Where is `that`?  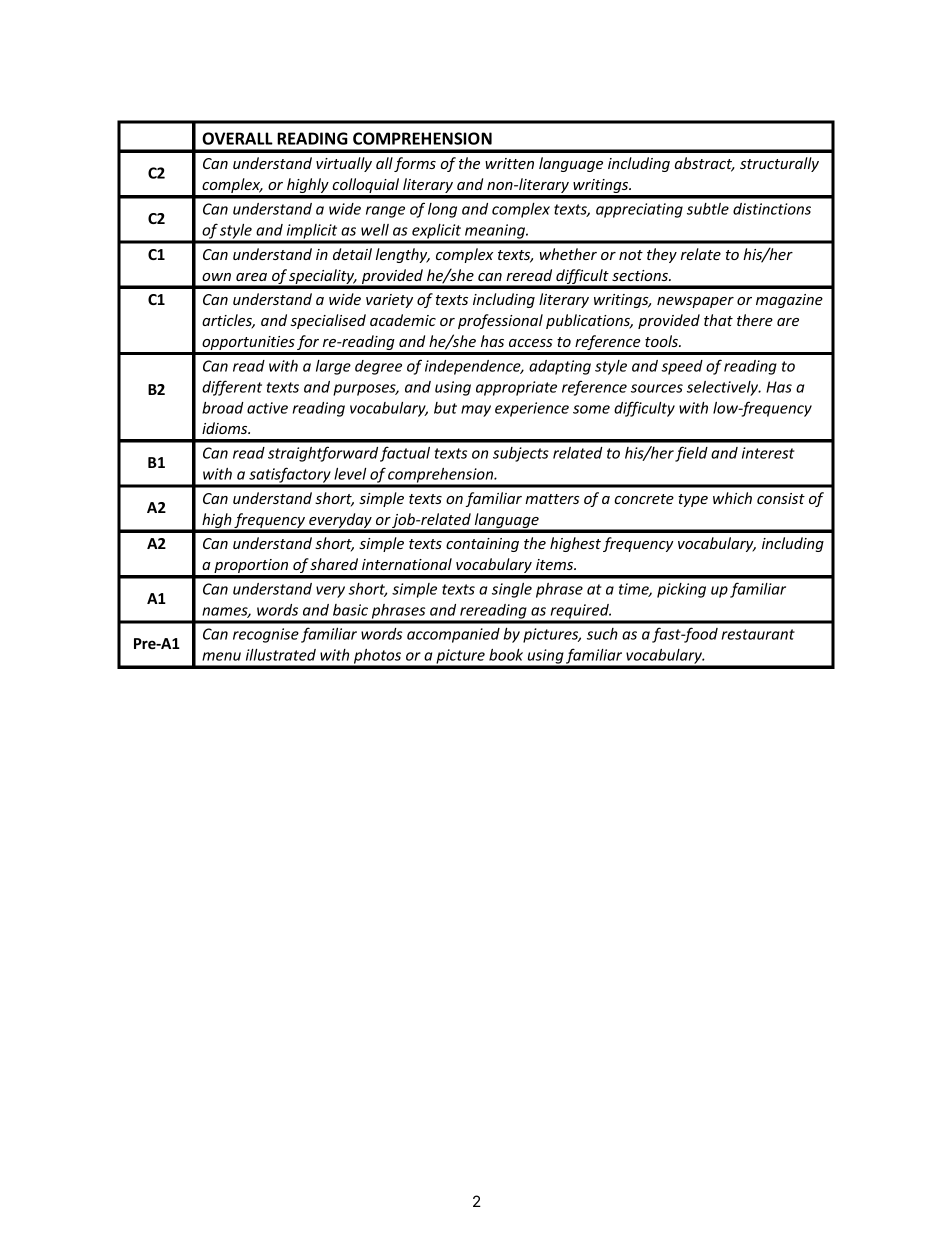 that is located at coordinates (718, 320).
